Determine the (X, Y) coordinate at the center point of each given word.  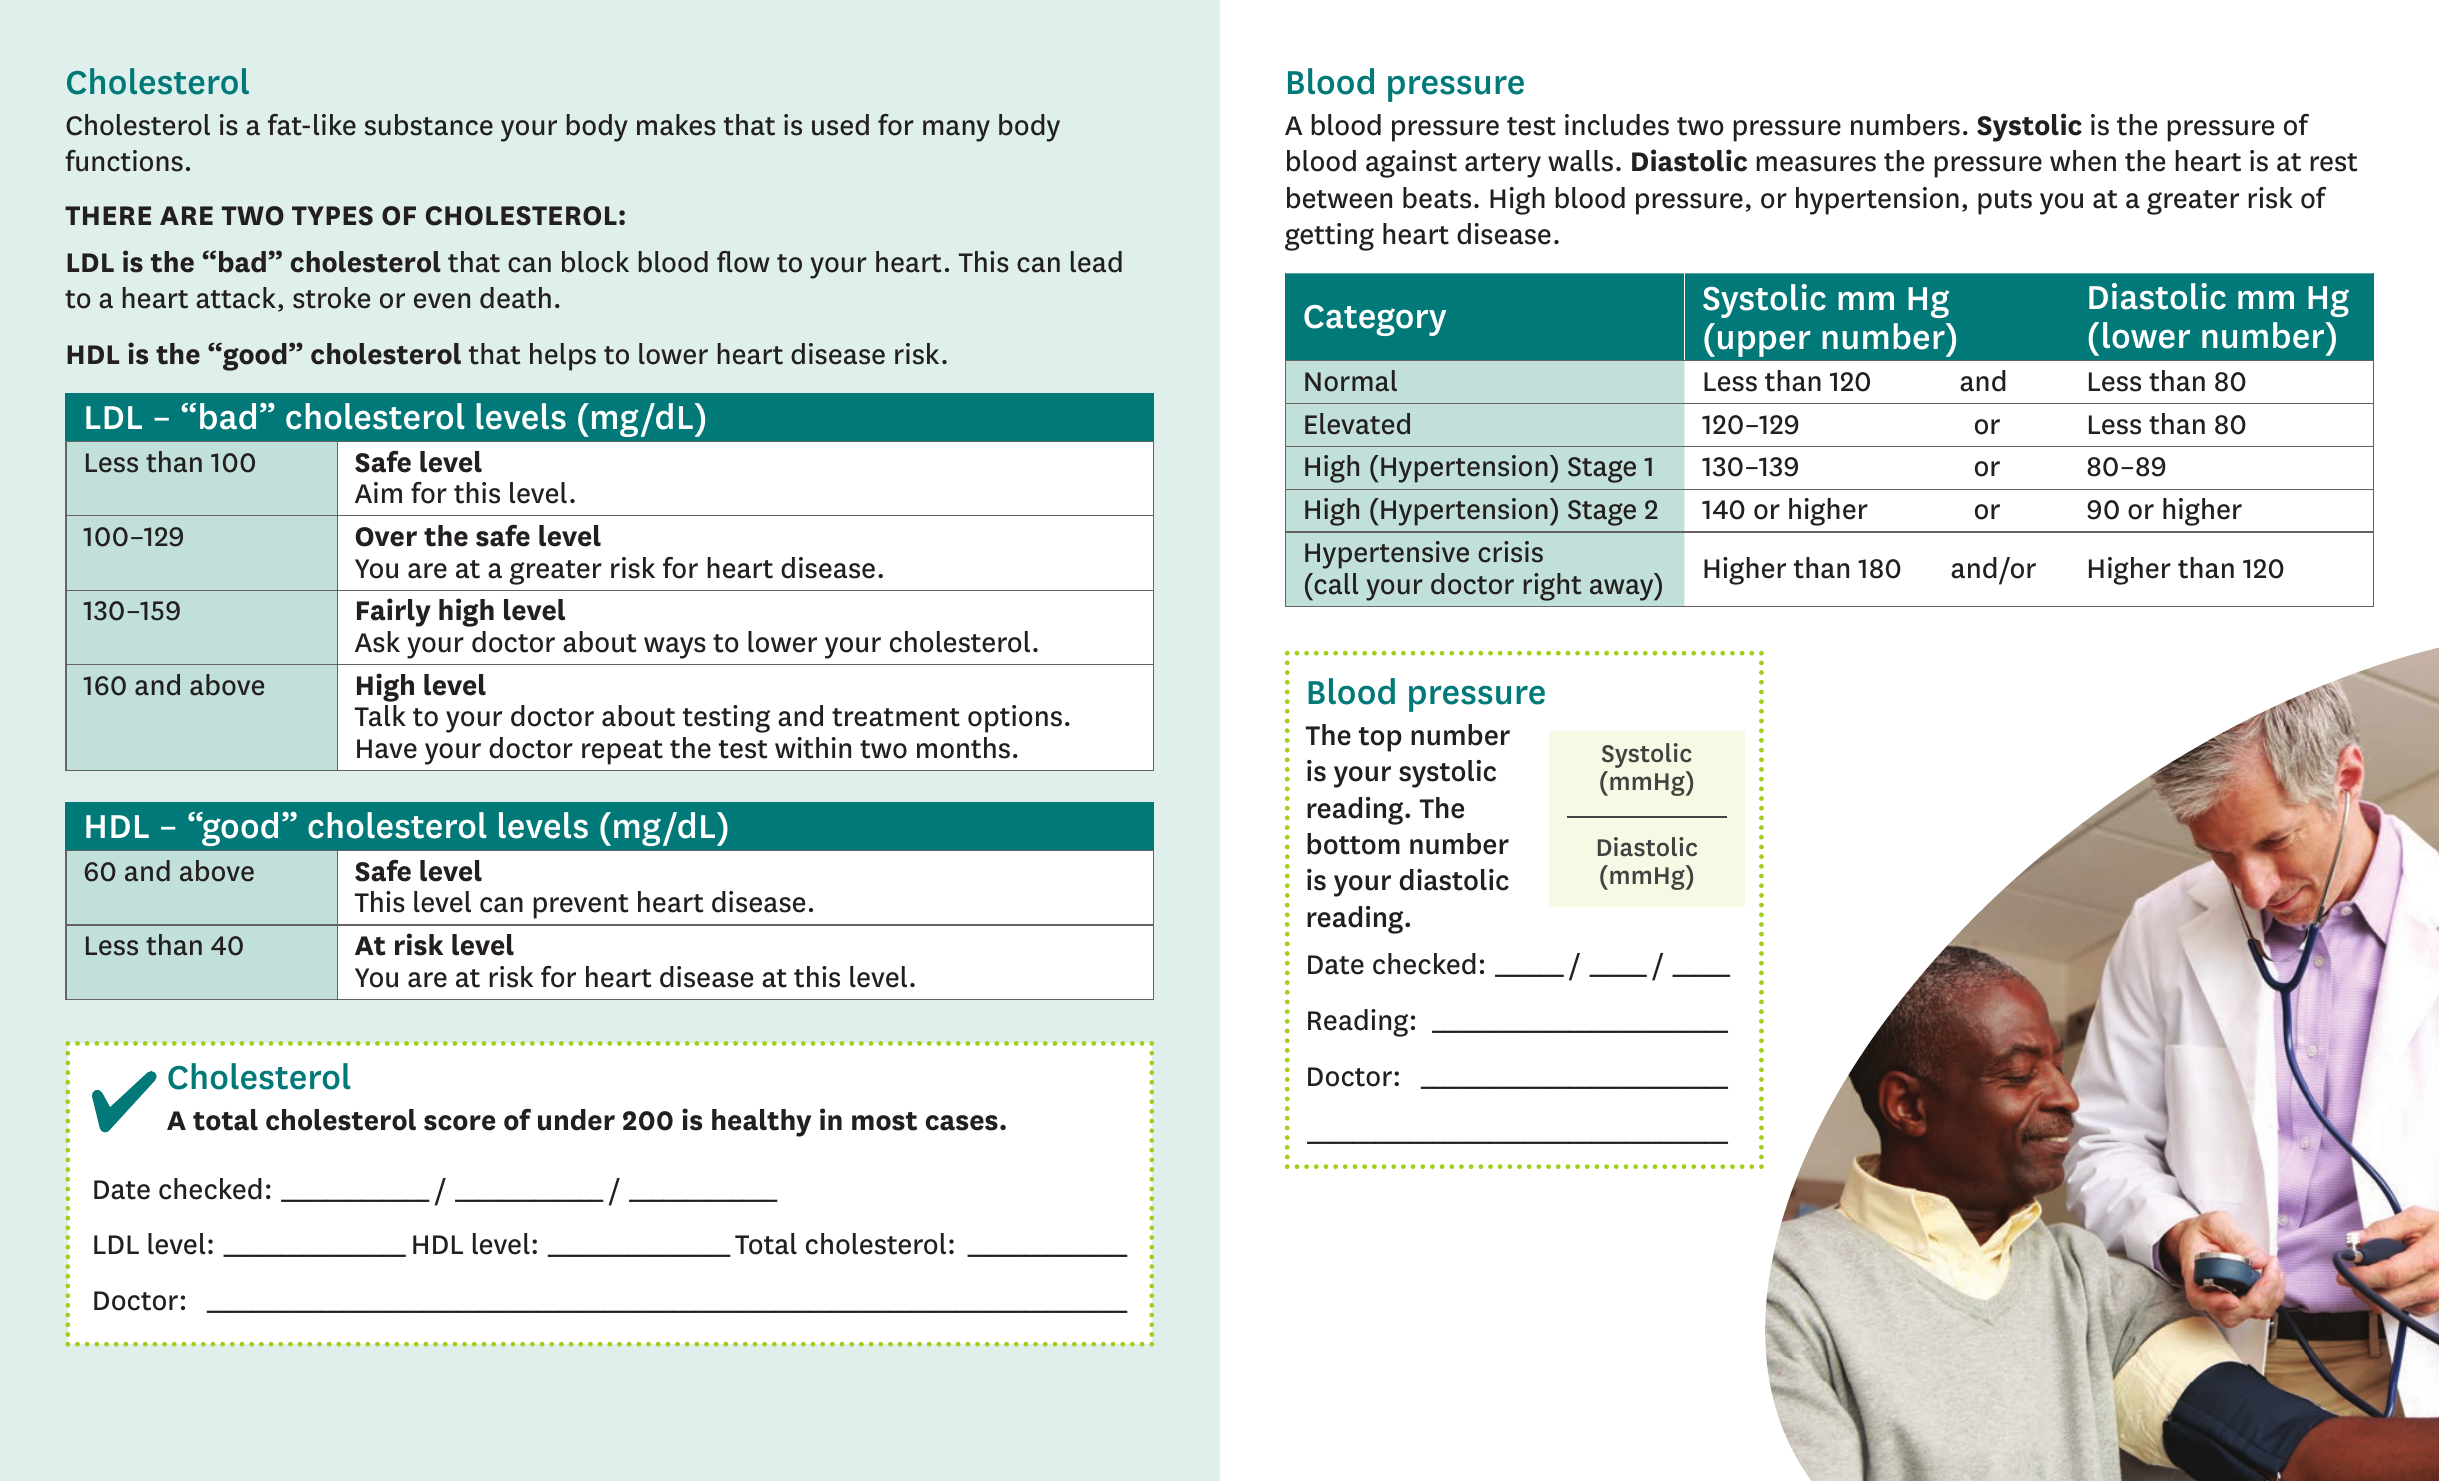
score (460, 1123)
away (1623, 590)
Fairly (394, 612)
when (2083, 161)
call (1335, 584)
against (1411, 164)
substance (429, 125)
